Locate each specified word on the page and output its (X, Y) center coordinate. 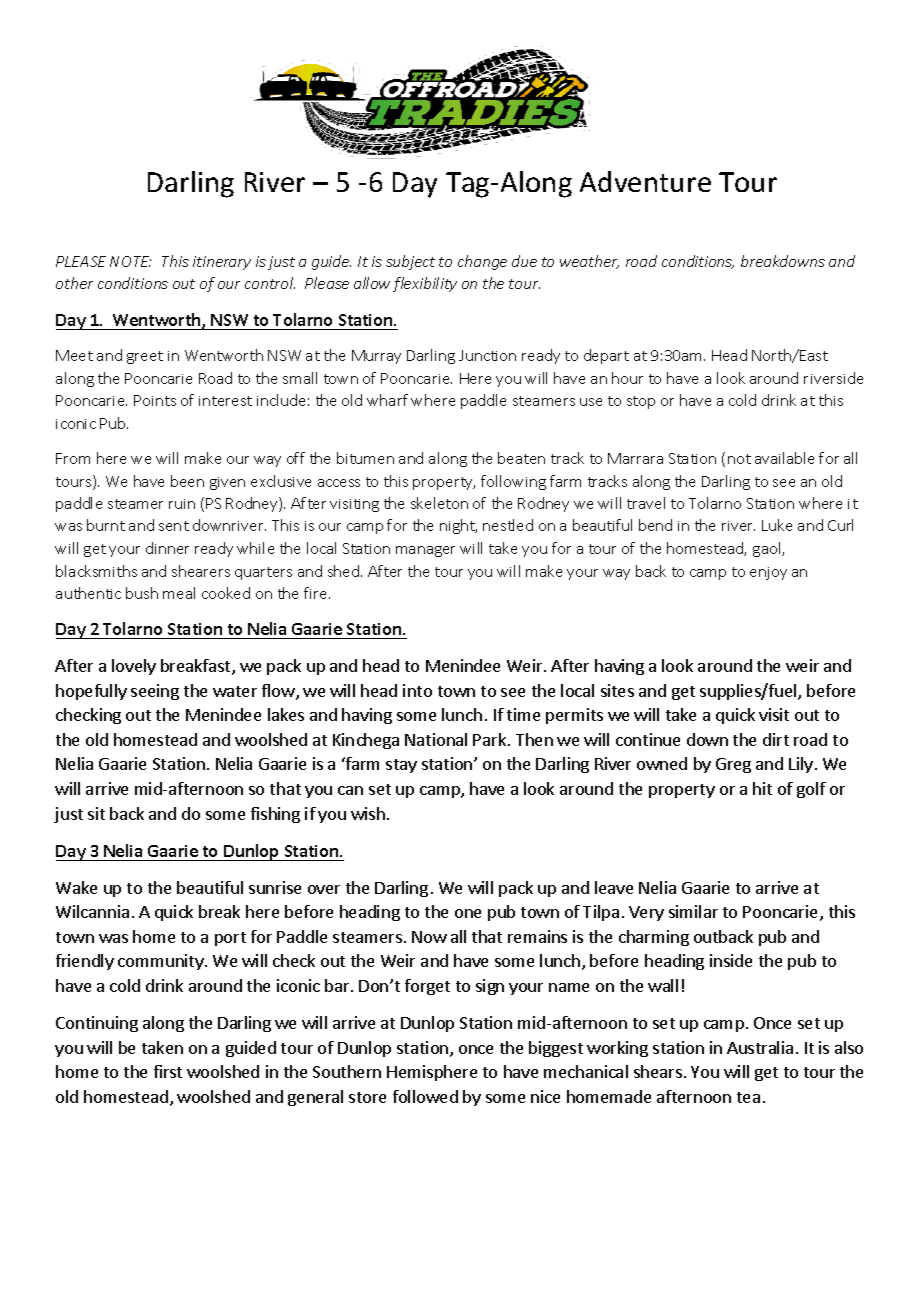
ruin (182, 504)
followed (425, 1096)
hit (762, 788)
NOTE (130, 261)
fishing (275, 815)
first (168, 1071)
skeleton (439, 503)
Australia (760, 1047)
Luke (777, 525)
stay (401, 766)
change (482, 262)
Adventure (645, 181)
